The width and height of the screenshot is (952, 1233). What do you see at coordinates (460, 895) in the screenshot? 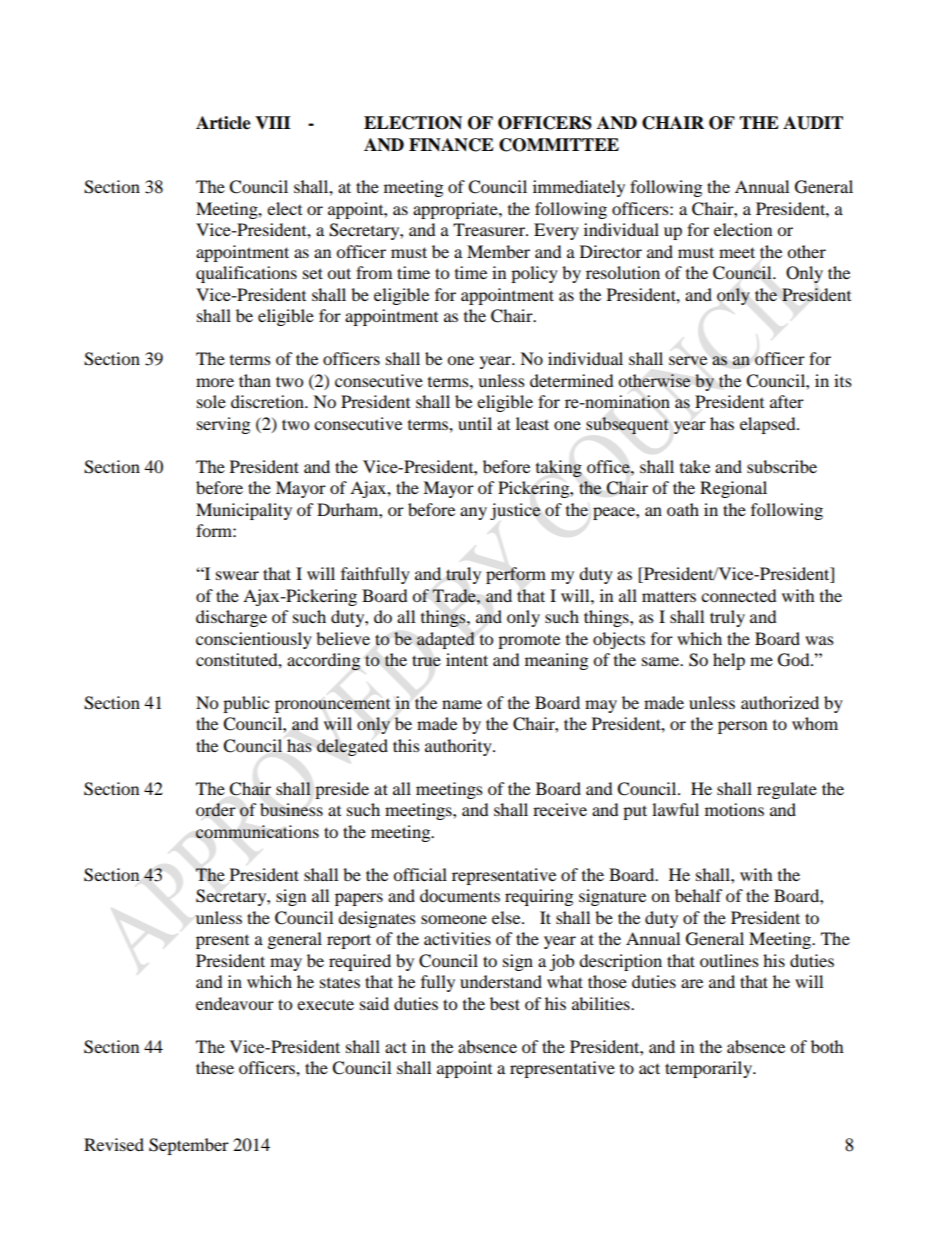
I see `documents` at bounding box center [460, 895].
